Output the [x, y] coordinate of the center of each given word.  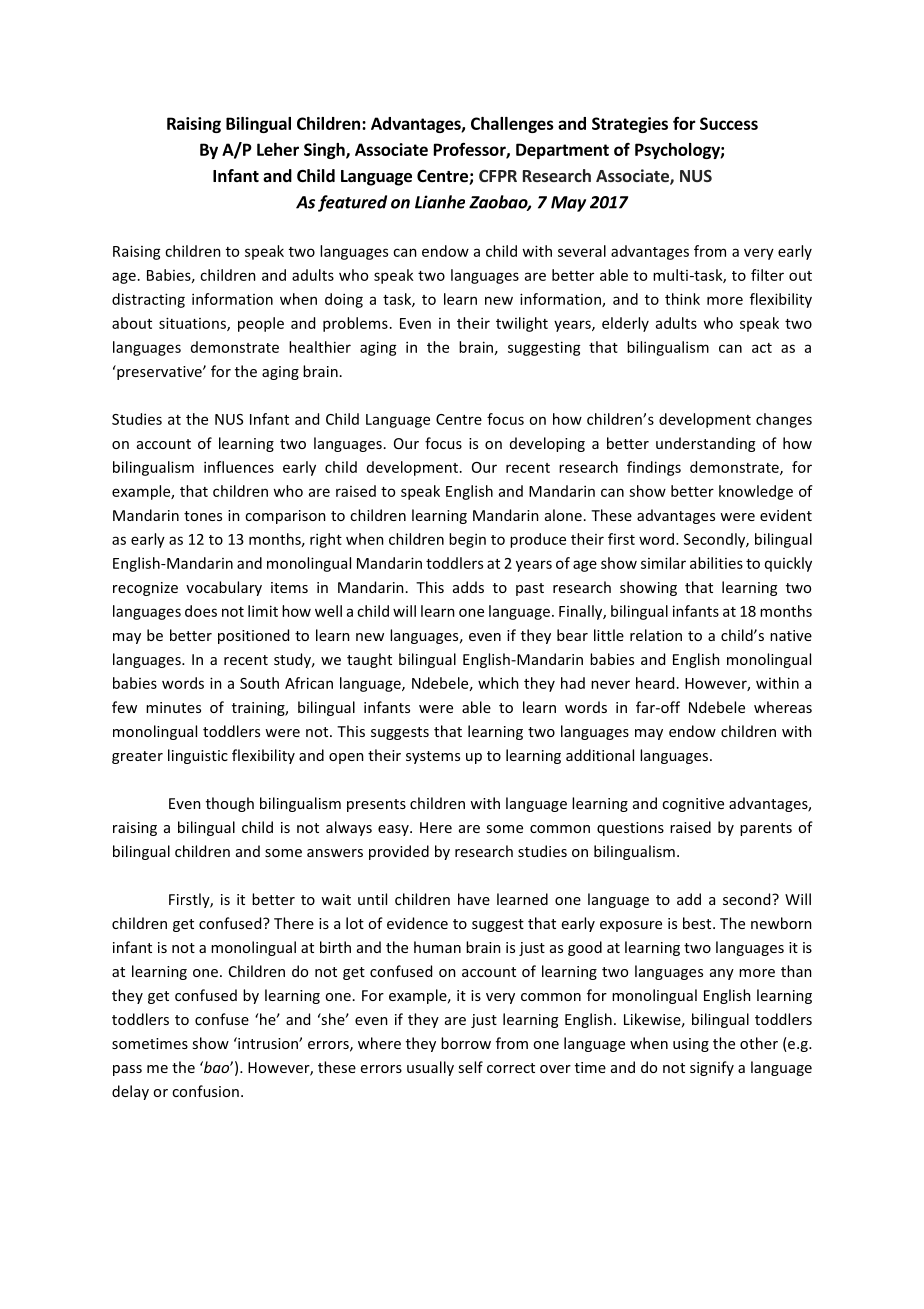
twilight [522, 324]
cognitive [693, 805]
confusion [205, 1091]
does [201, 611]
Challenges [512, 125]
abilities [716, 563]
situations [193, 324]
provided [399, 852]
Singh [325, 151]
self [470, 1067]
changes [784, 420]
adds [468, 587]
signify [712, 1068]
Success [729, 123]
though [230, 804]
